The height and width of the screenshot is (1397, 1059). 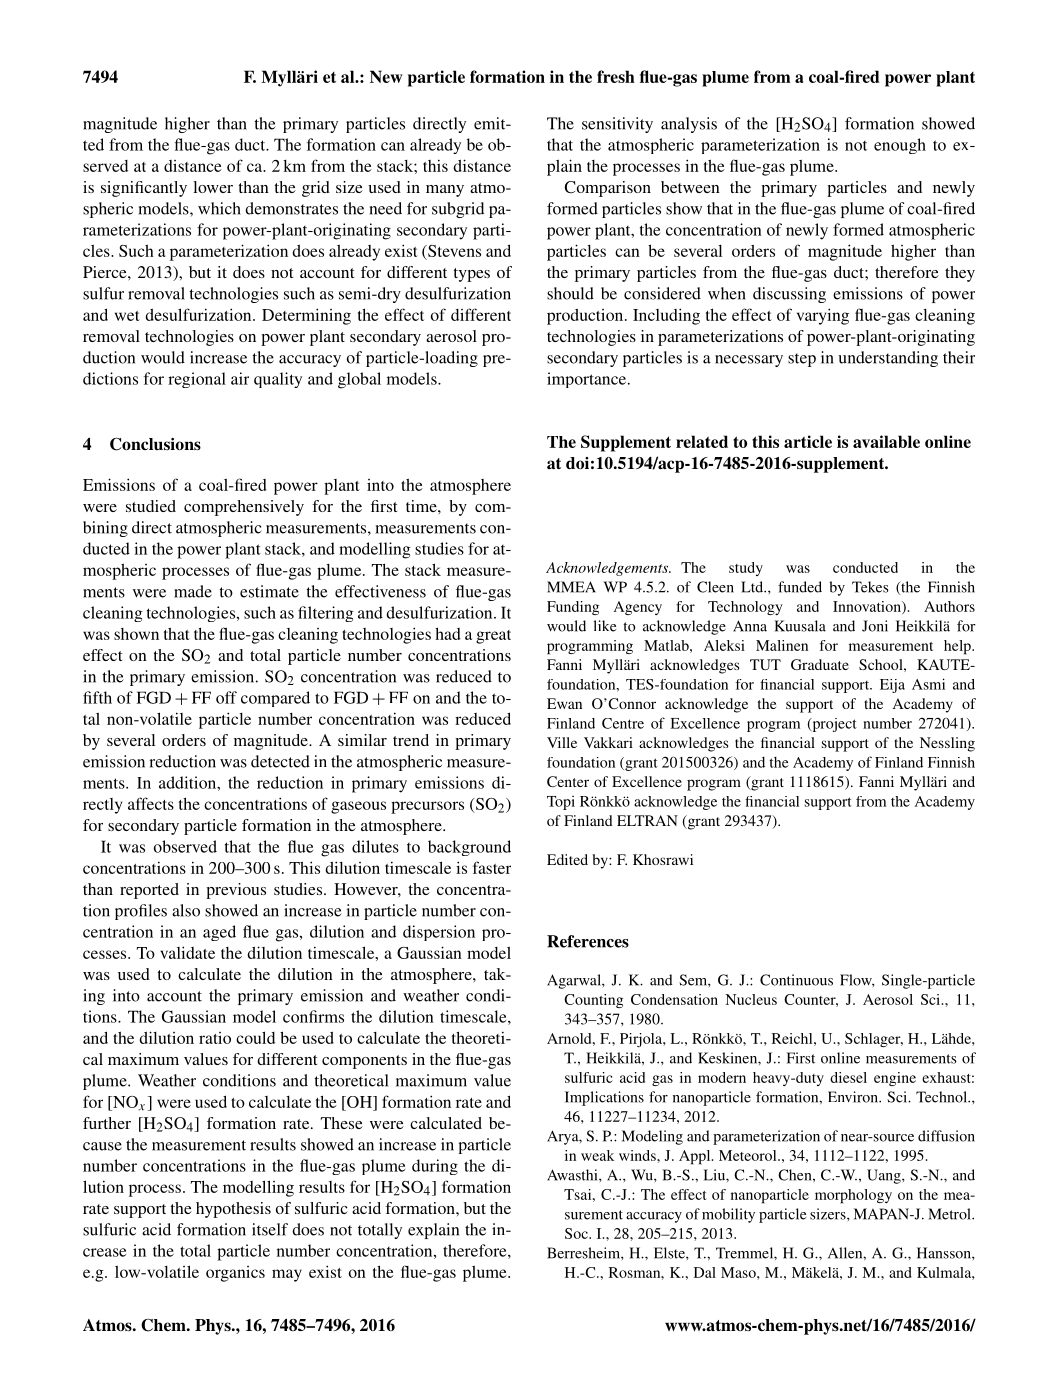 I want to click on lower, so click(x=213, y=187).
